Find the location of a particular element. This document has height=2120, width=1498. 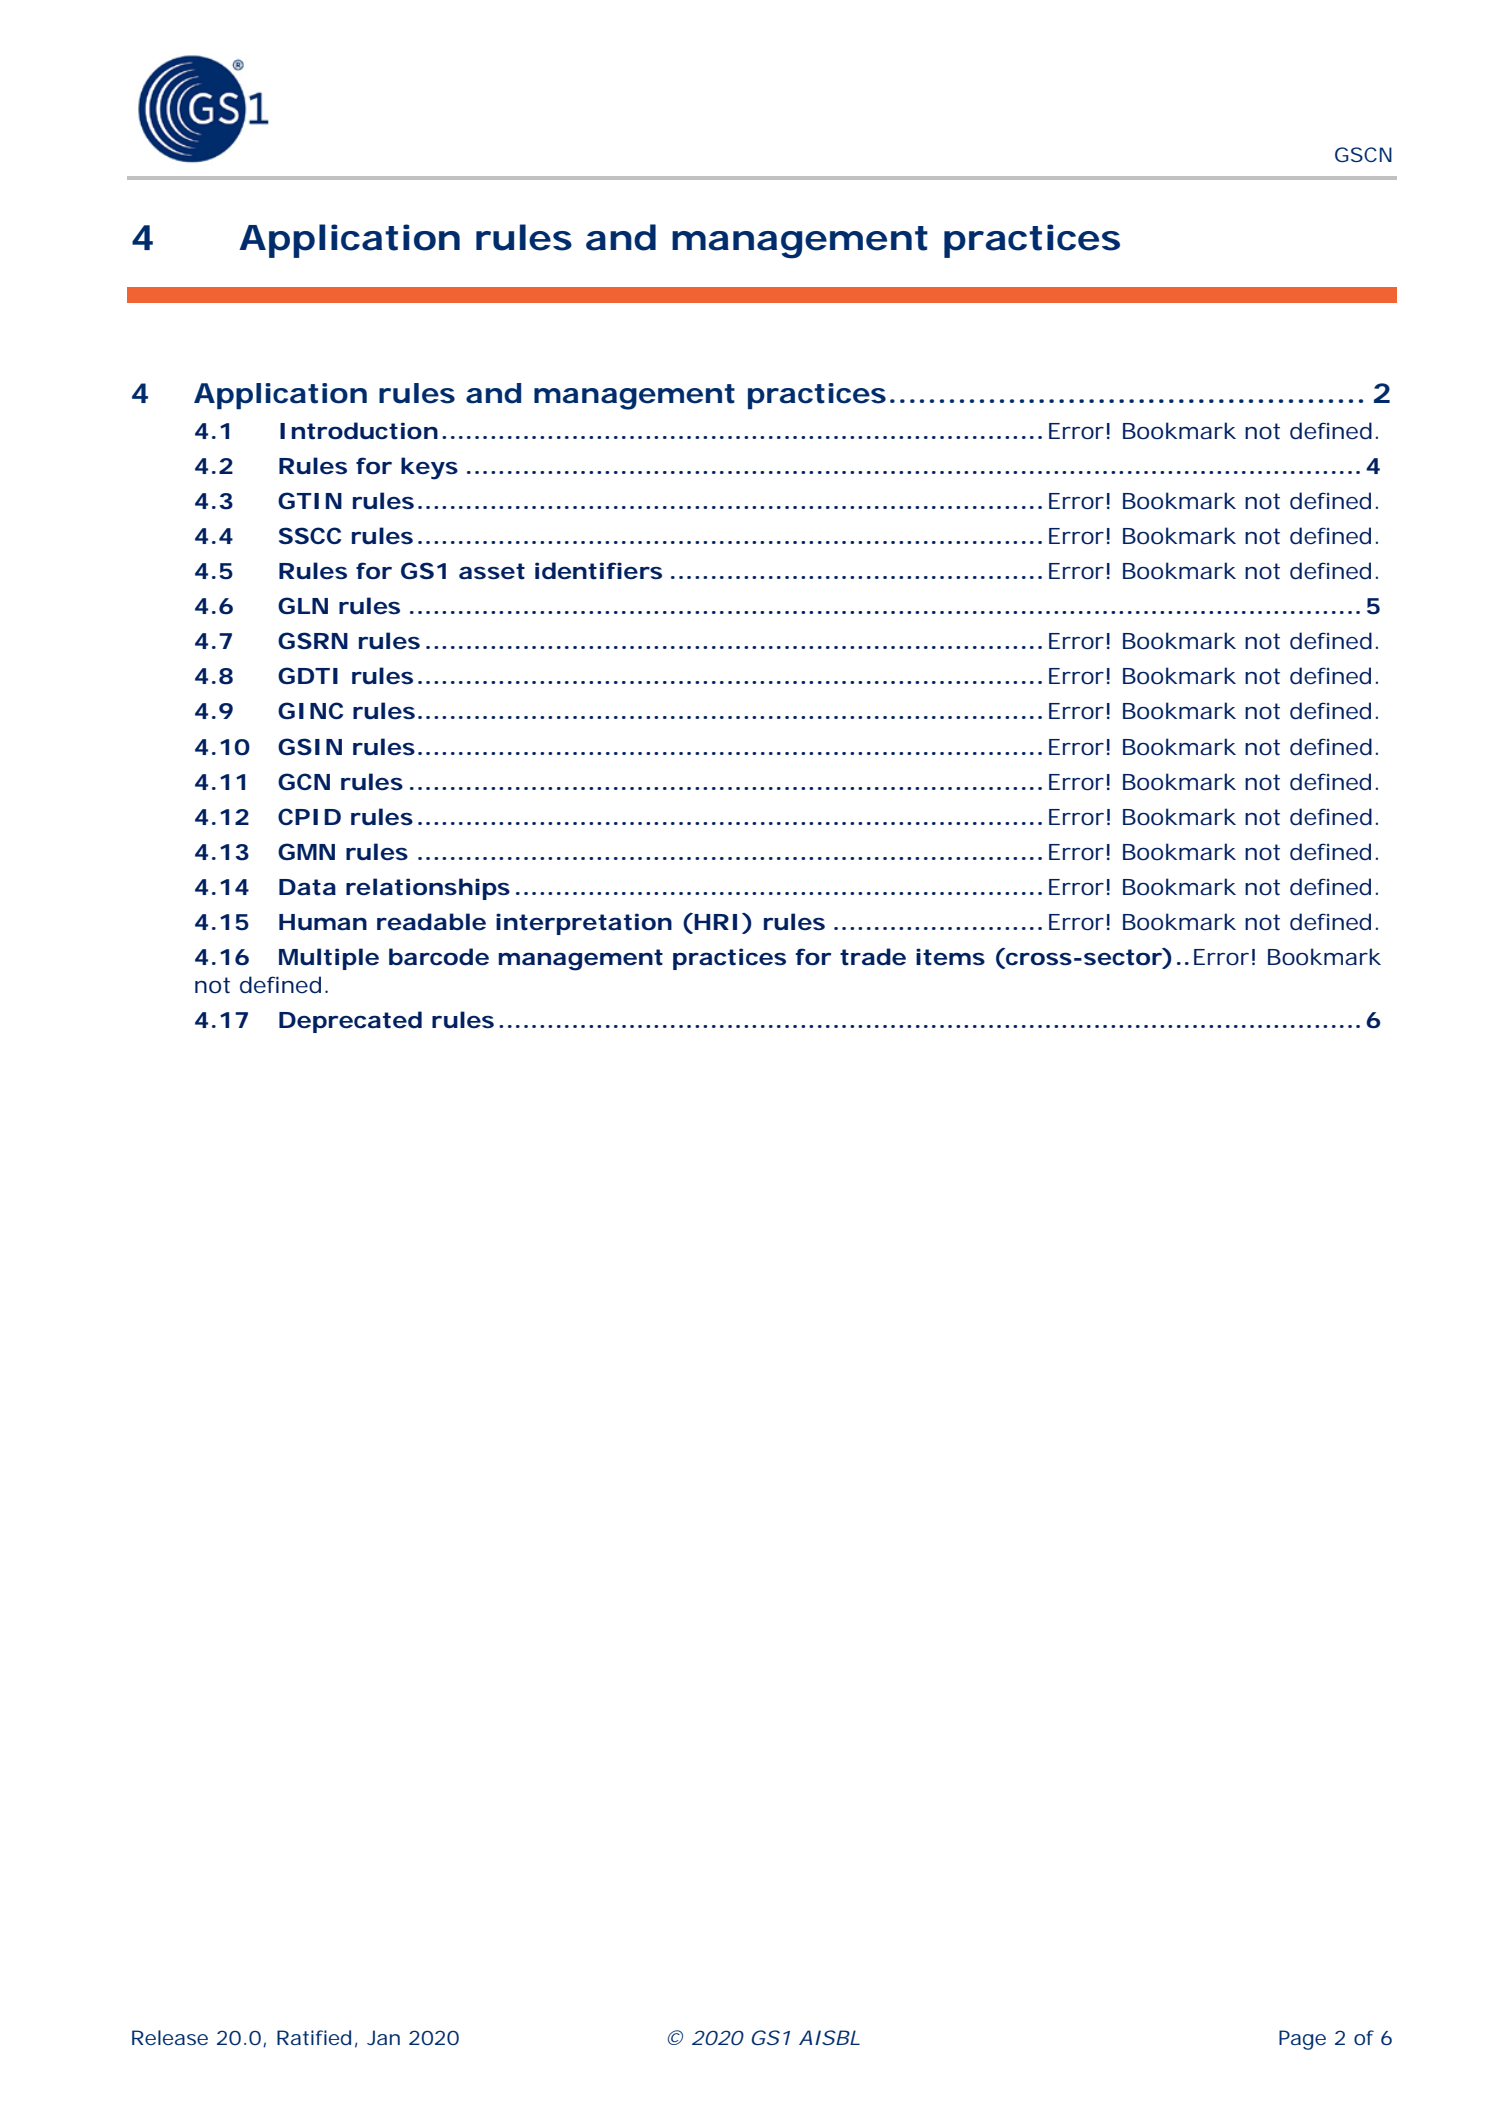

Human is located at coordinates (323, 922).
